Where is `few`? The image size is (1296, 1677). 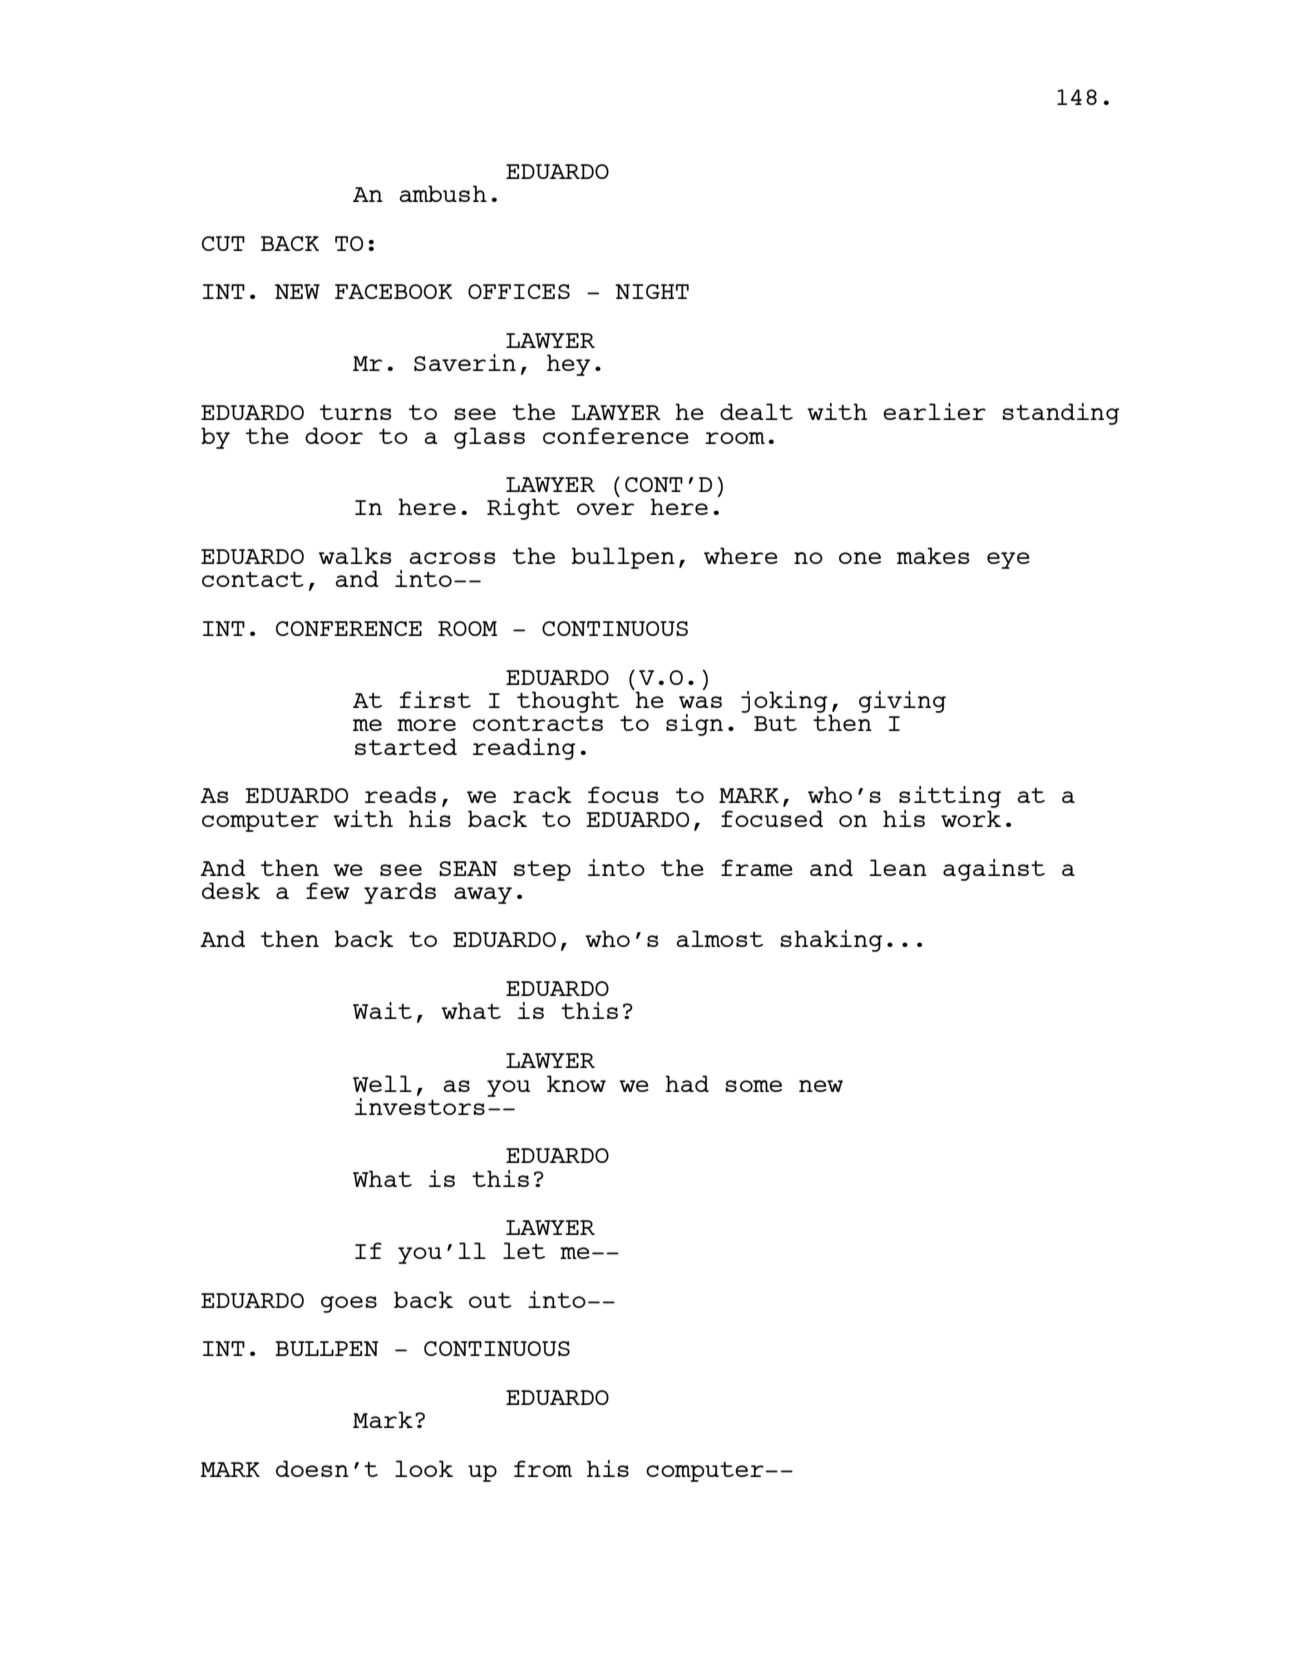
few is located at coordinates (328, 890).
